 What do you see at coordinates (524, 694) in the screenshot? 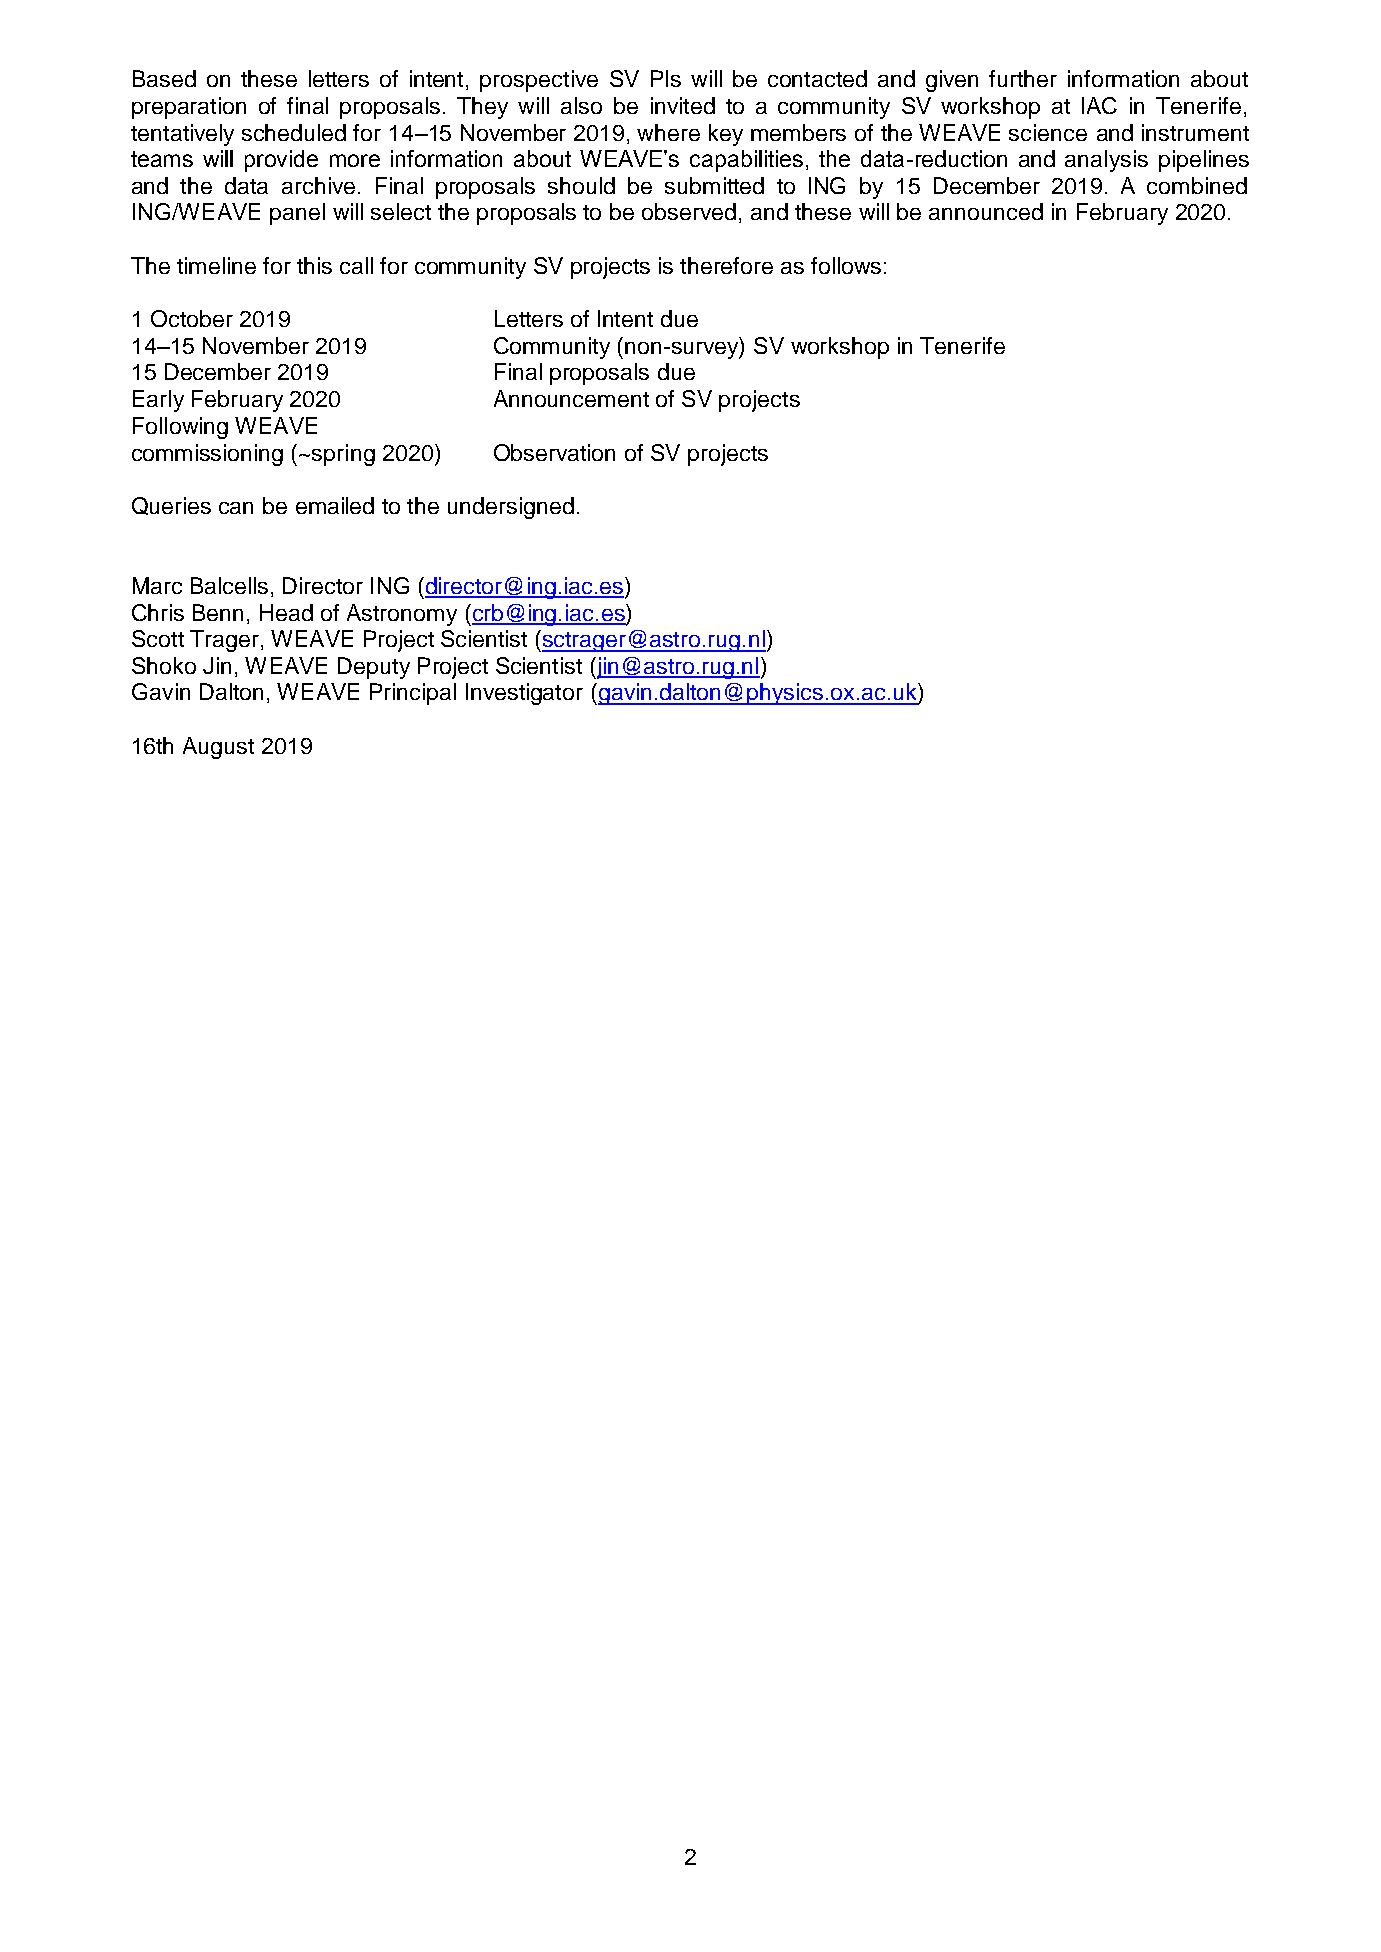
I see `Investigator` at bounding box center [524, 694].
